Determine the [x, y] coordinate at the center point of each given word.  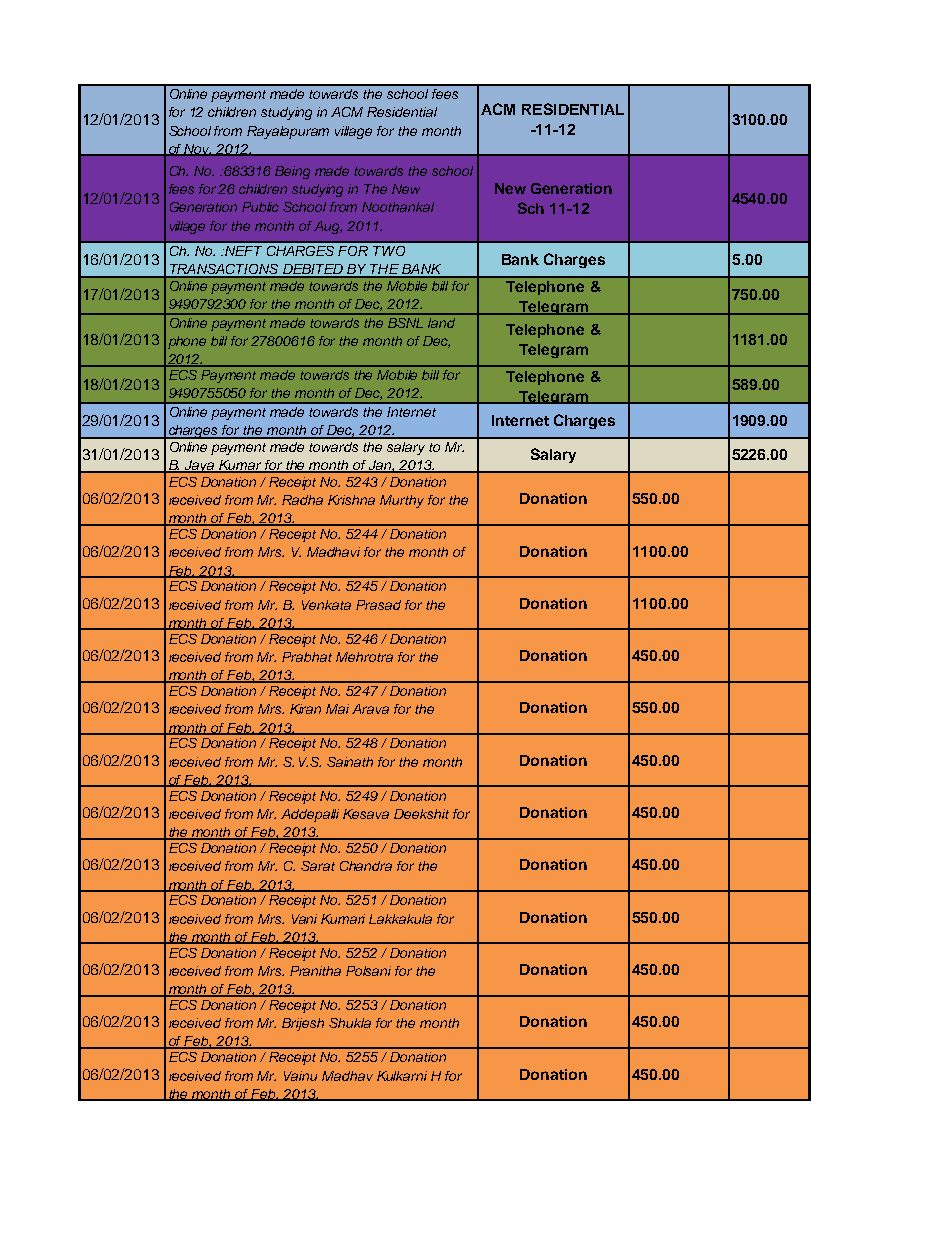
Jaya [200, 466]
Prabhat [307, 657]
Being [292, 172]
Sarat [318, 866]
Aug [328, 227]
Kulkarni [402, 1076]
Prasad [378, 605]
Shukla [350, 1023]
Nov [198, 150]
